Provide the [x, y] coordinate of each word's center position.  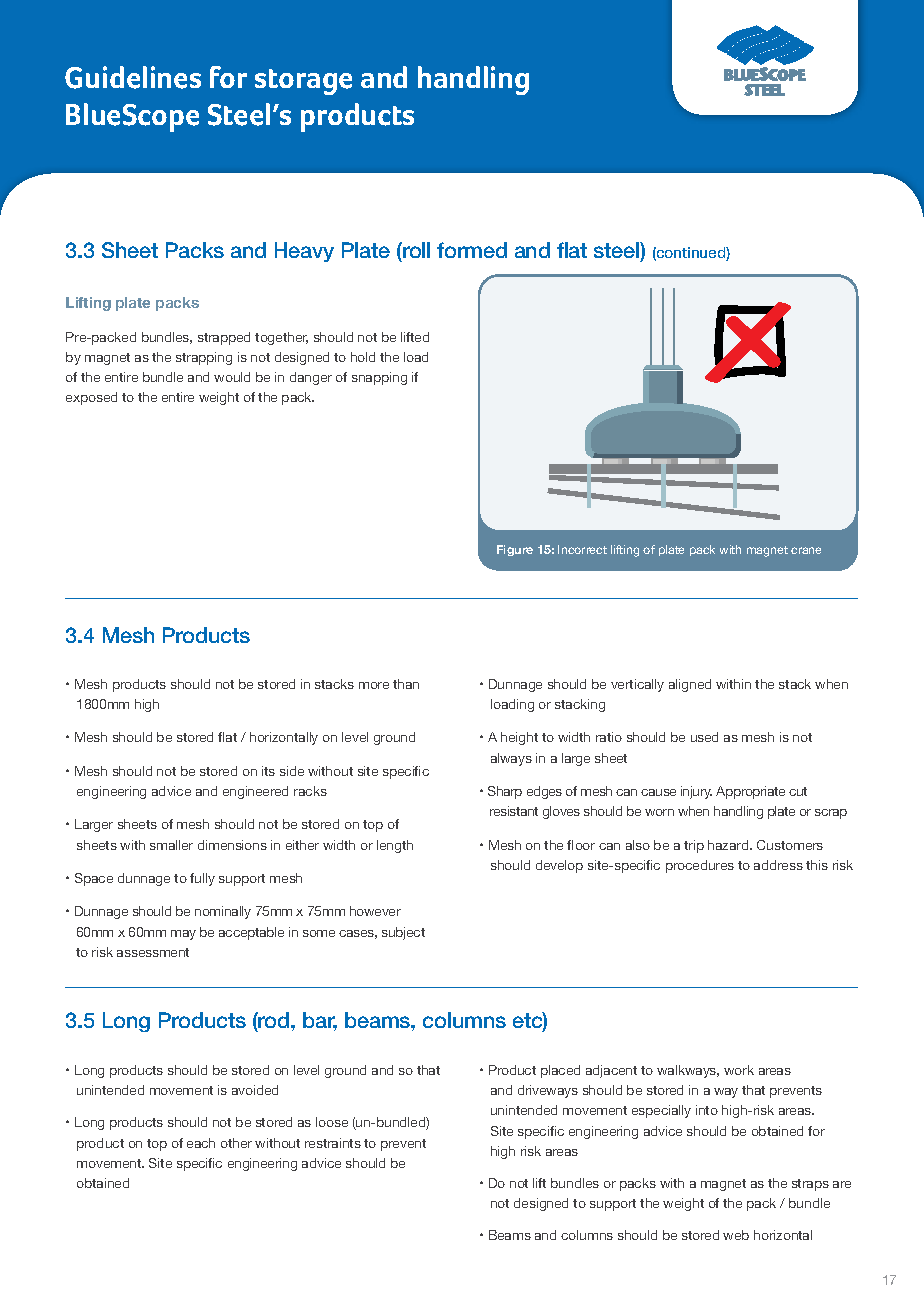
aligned [690, 685]
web [736, 1235]
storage [303, 82]
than [406, 684]
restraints [333, 1143]
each [201, 1143]
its [268, 771]
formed [472, 250]
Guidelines [133, 77]
